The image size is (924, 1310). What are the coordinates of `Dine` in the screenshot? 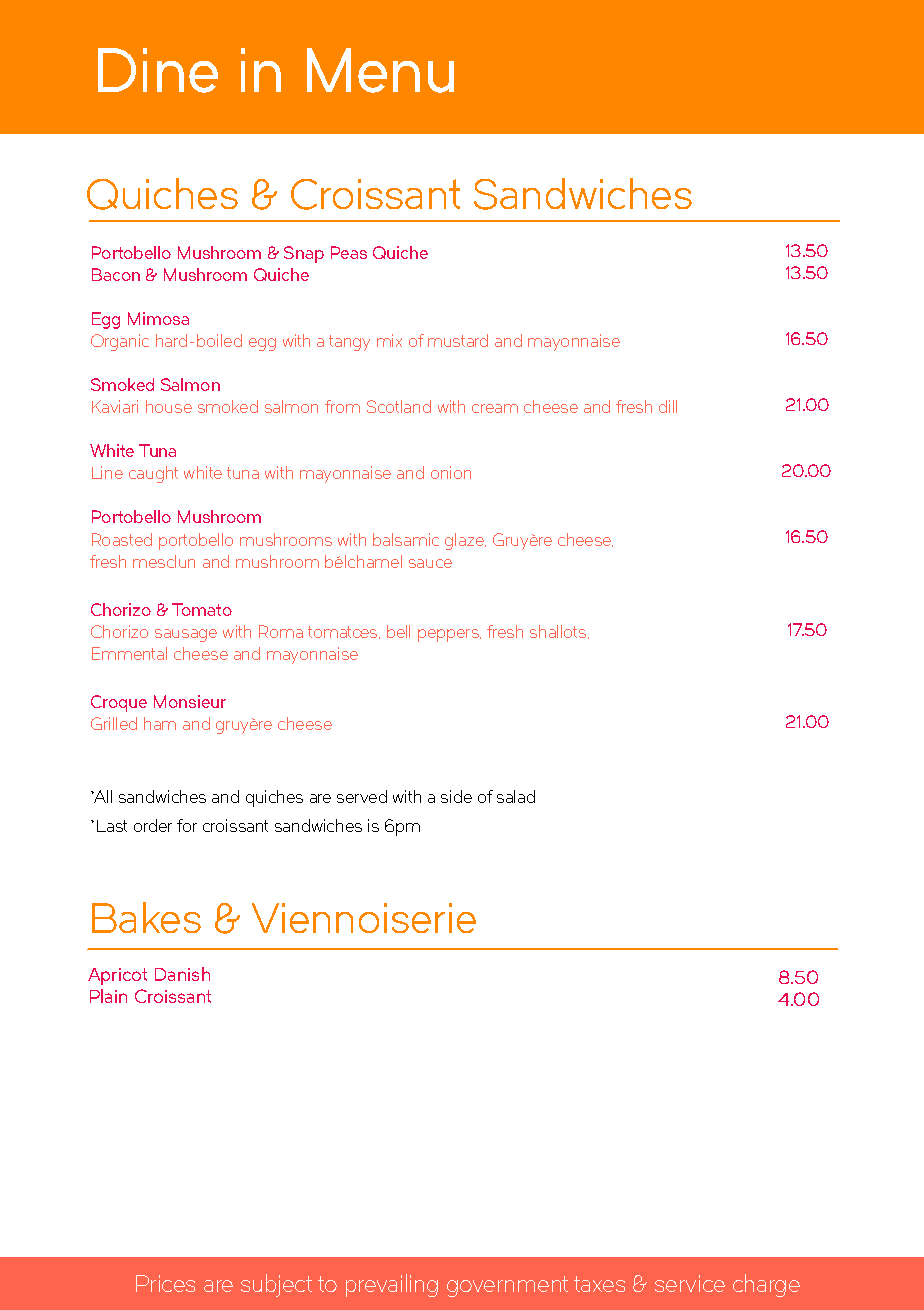 It's located at (158, 70).
